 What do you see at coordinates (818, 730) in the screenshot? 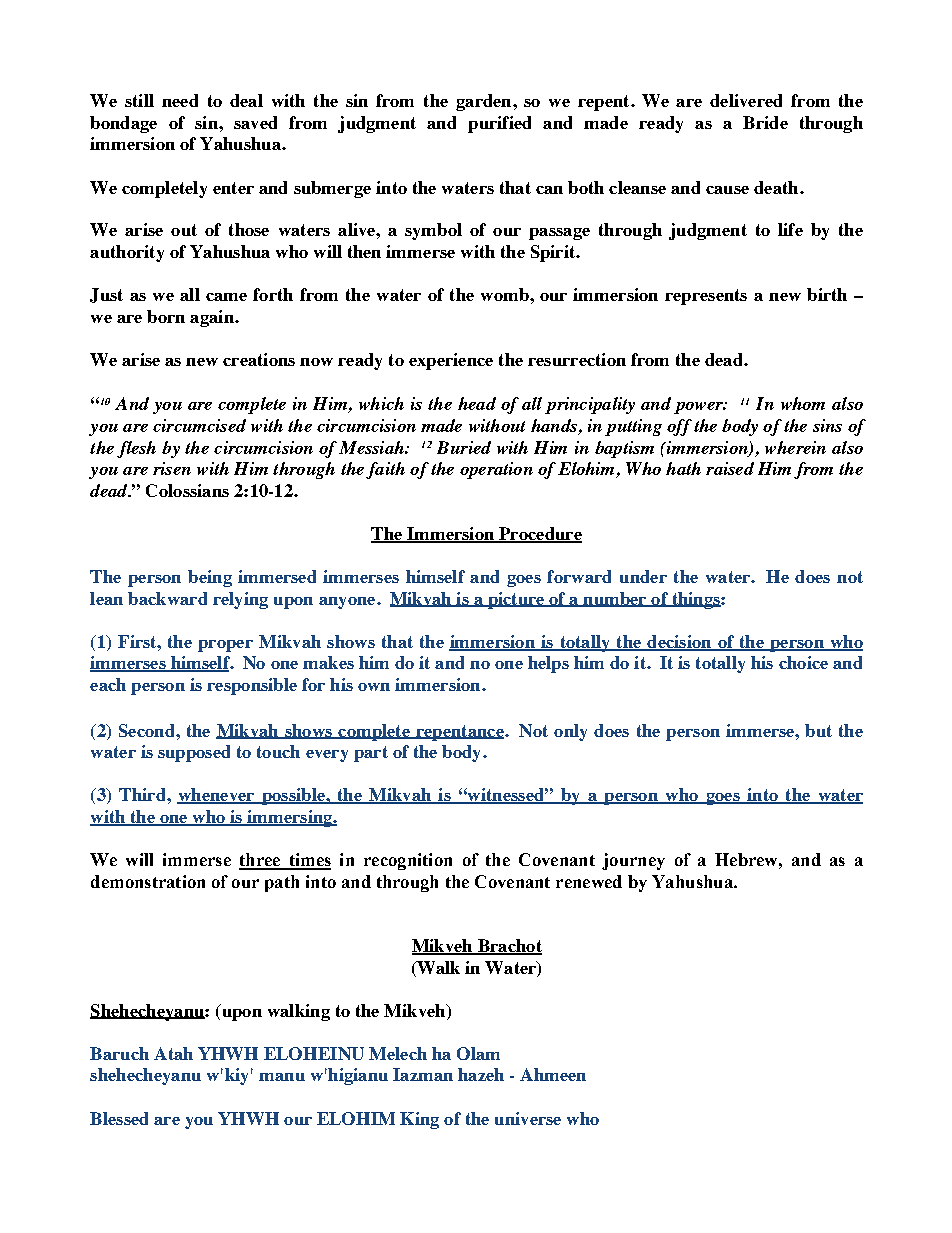
I see `but` at bounding box center [818, 730].
